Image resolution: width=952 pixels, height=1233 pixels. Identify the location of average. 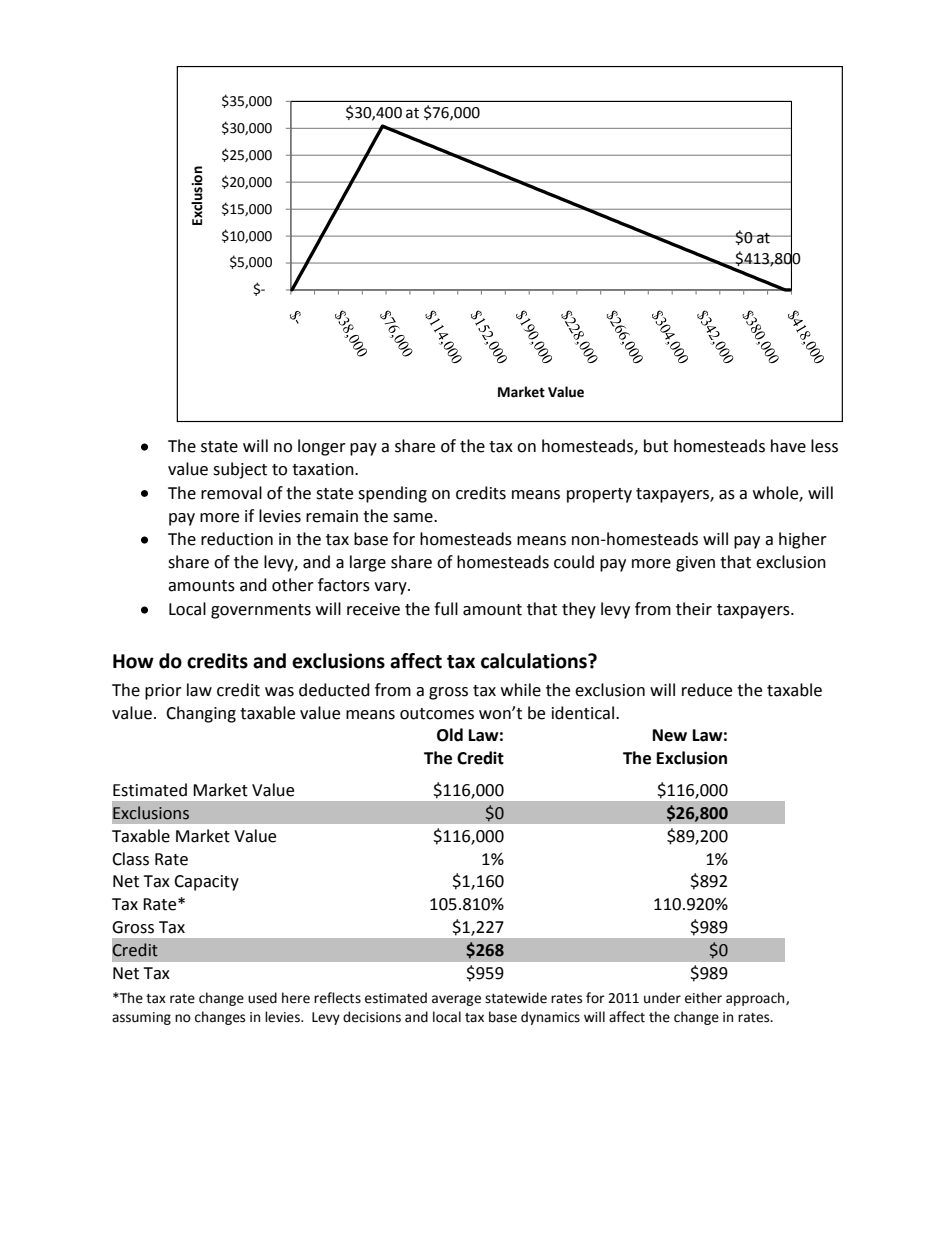
(456, 1000).
